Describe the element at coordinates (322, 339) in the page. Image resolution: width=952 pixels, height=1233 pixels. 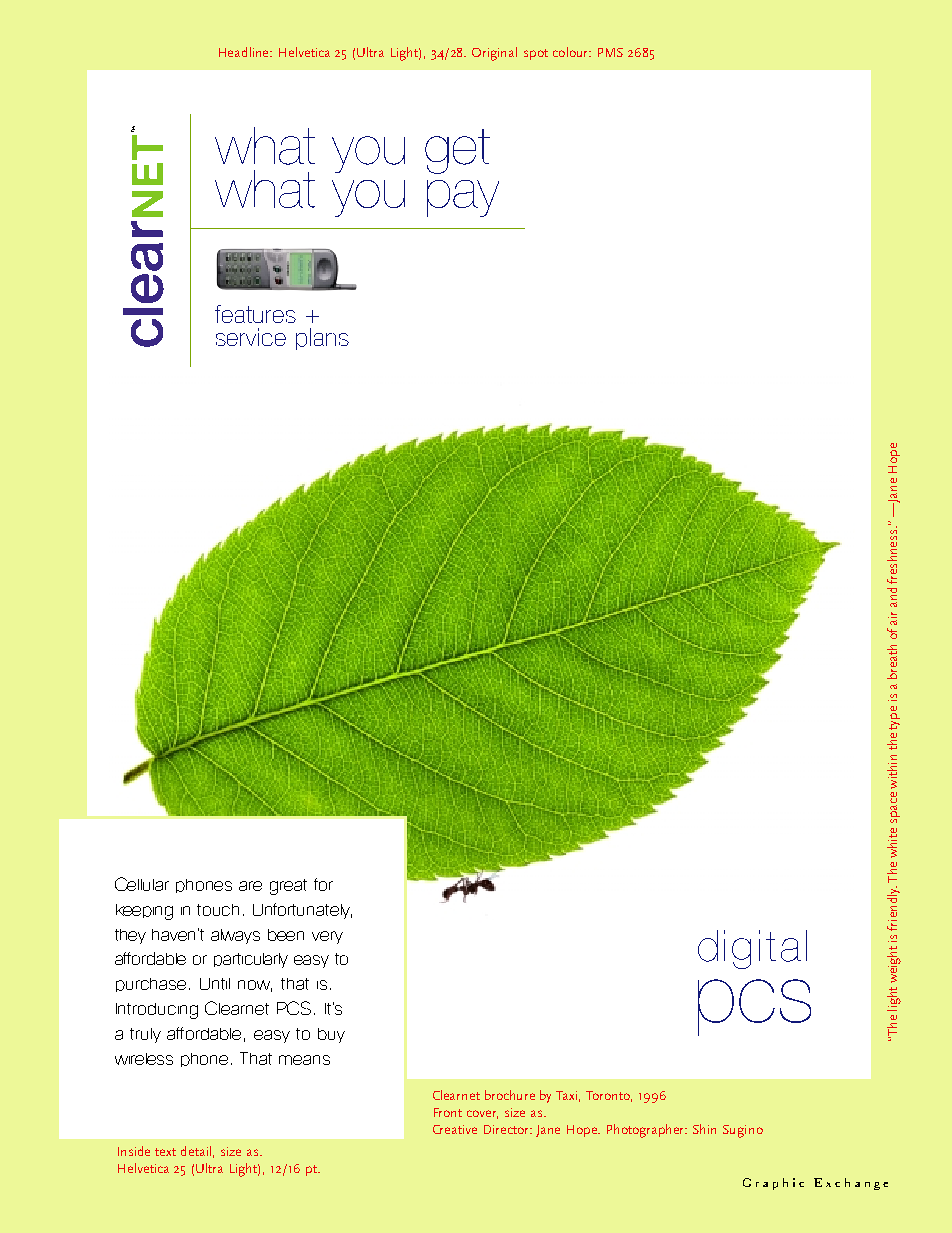
I see `plans` at that location.
